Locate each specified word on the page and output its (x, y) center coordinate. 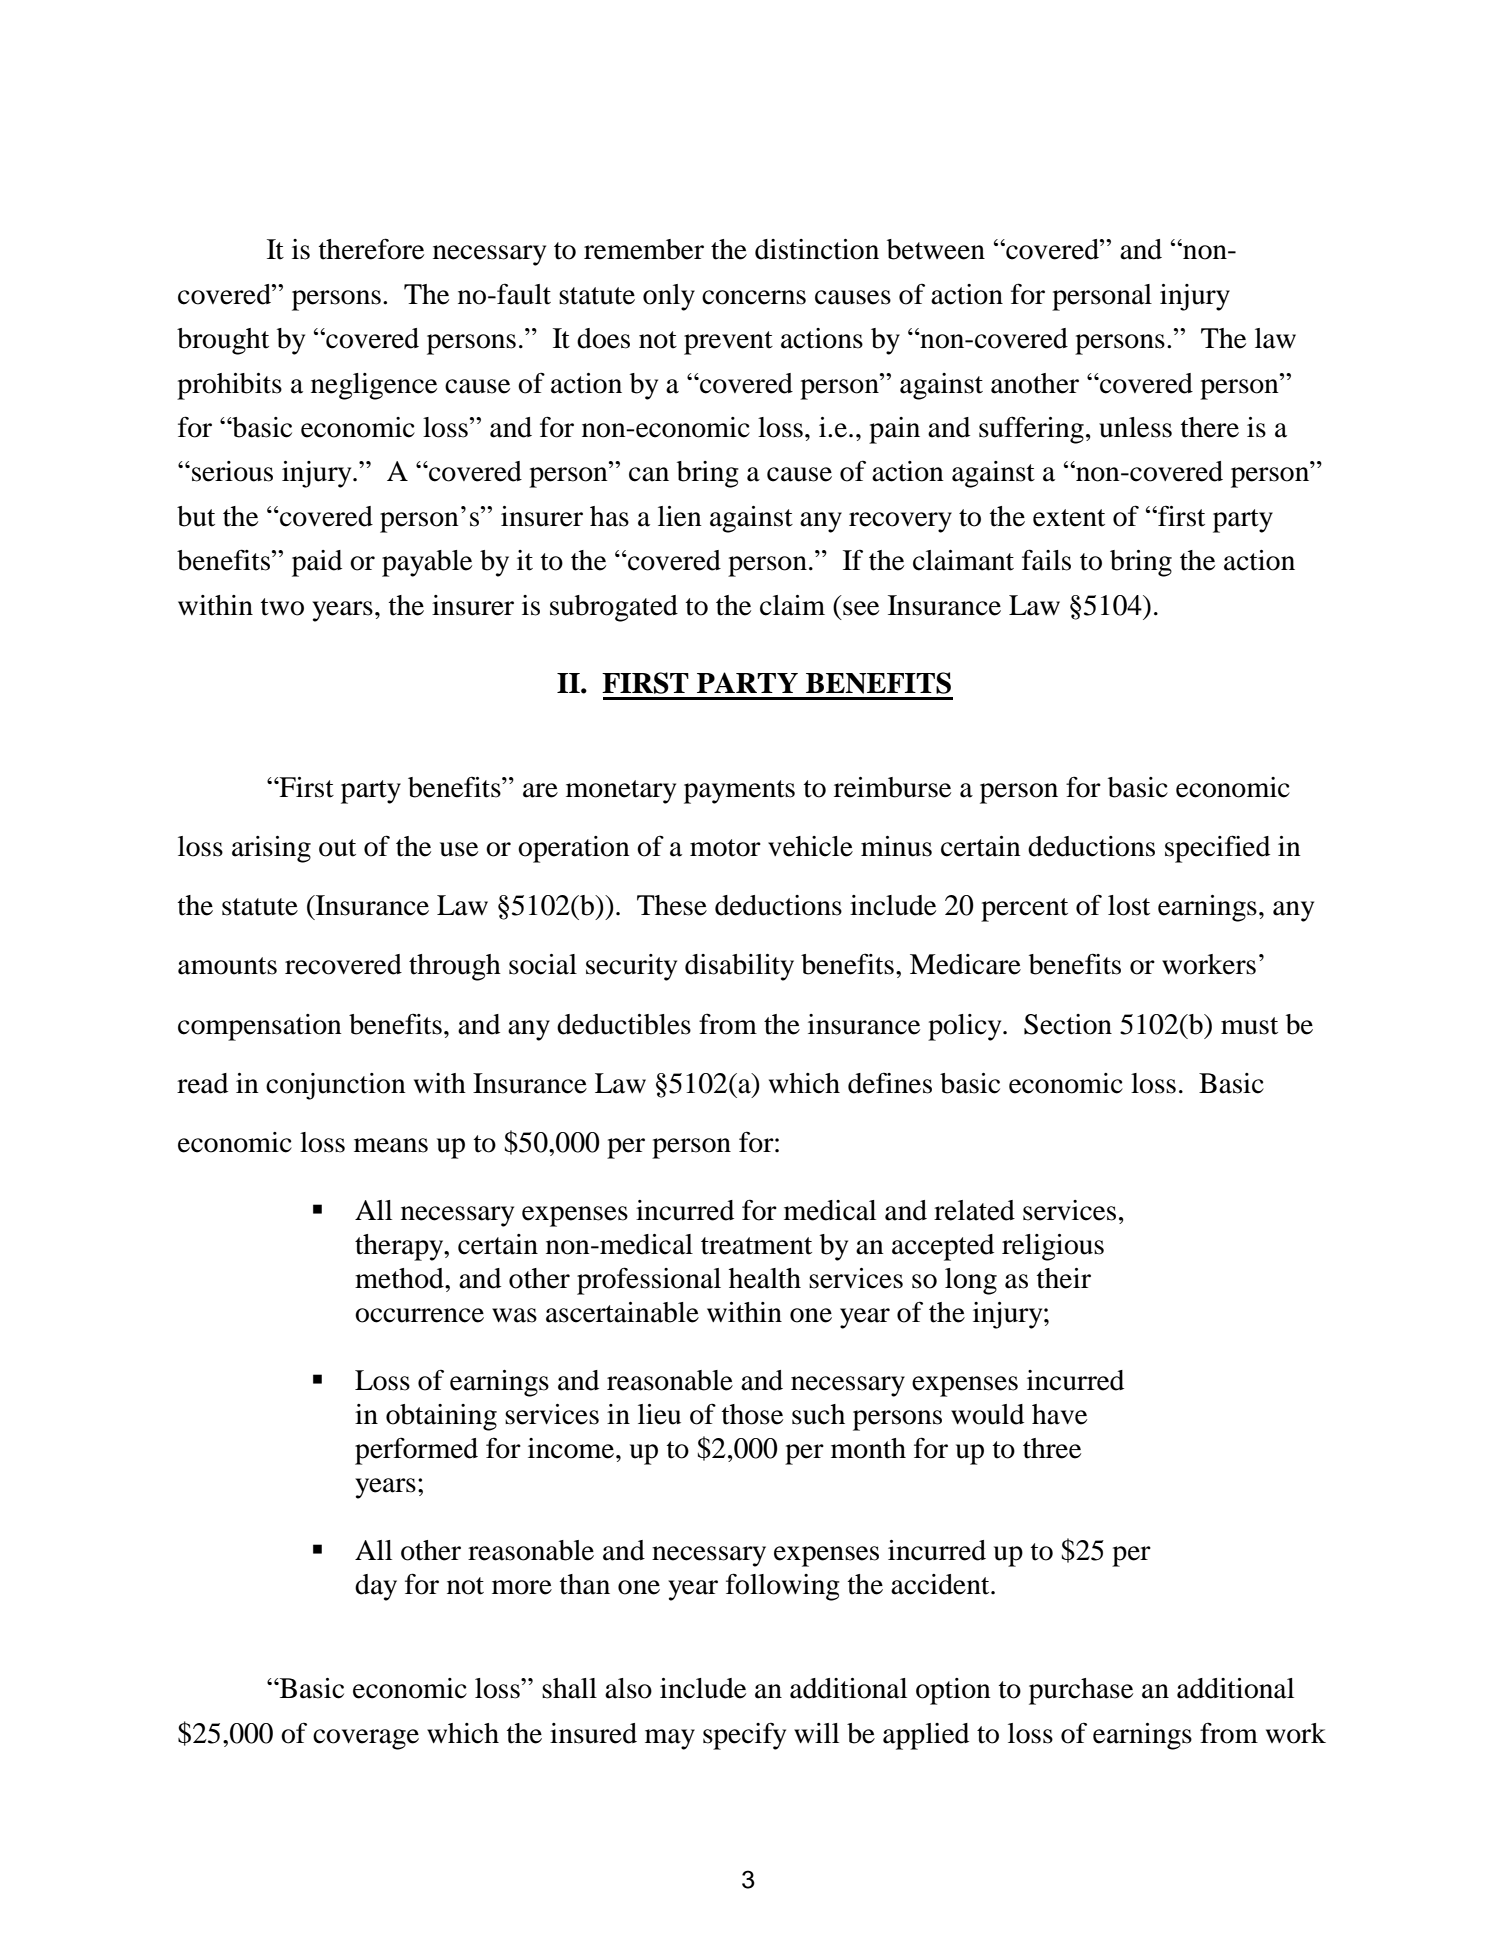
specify (744, 1736)
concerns (754, 297)
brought (223, 341)
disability (739, 967)
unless (1135, 427)
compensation (260, 1027)
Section (1068, 1024)
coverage (366, 1739)
